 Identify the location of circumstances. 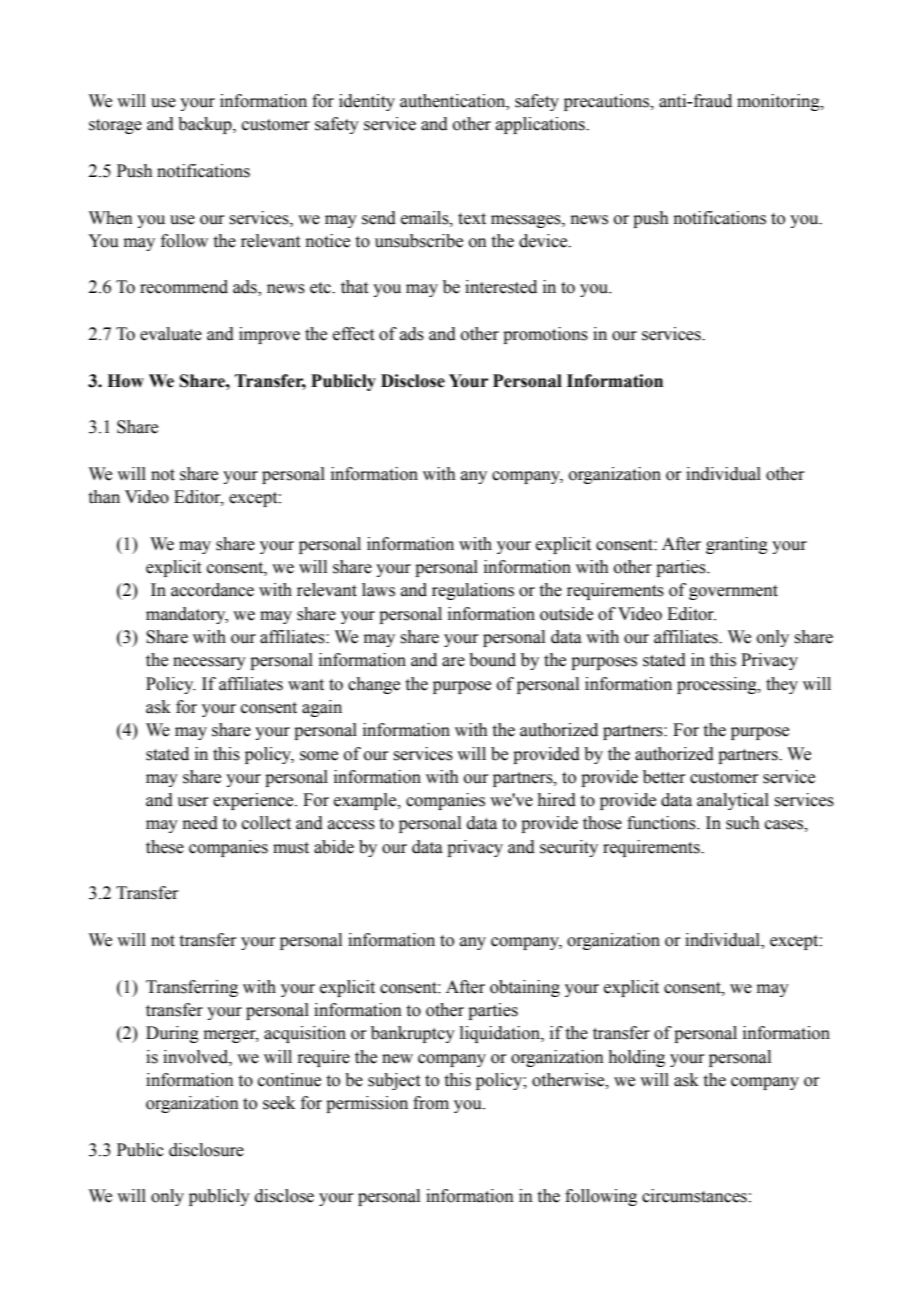
(694, 1196).
